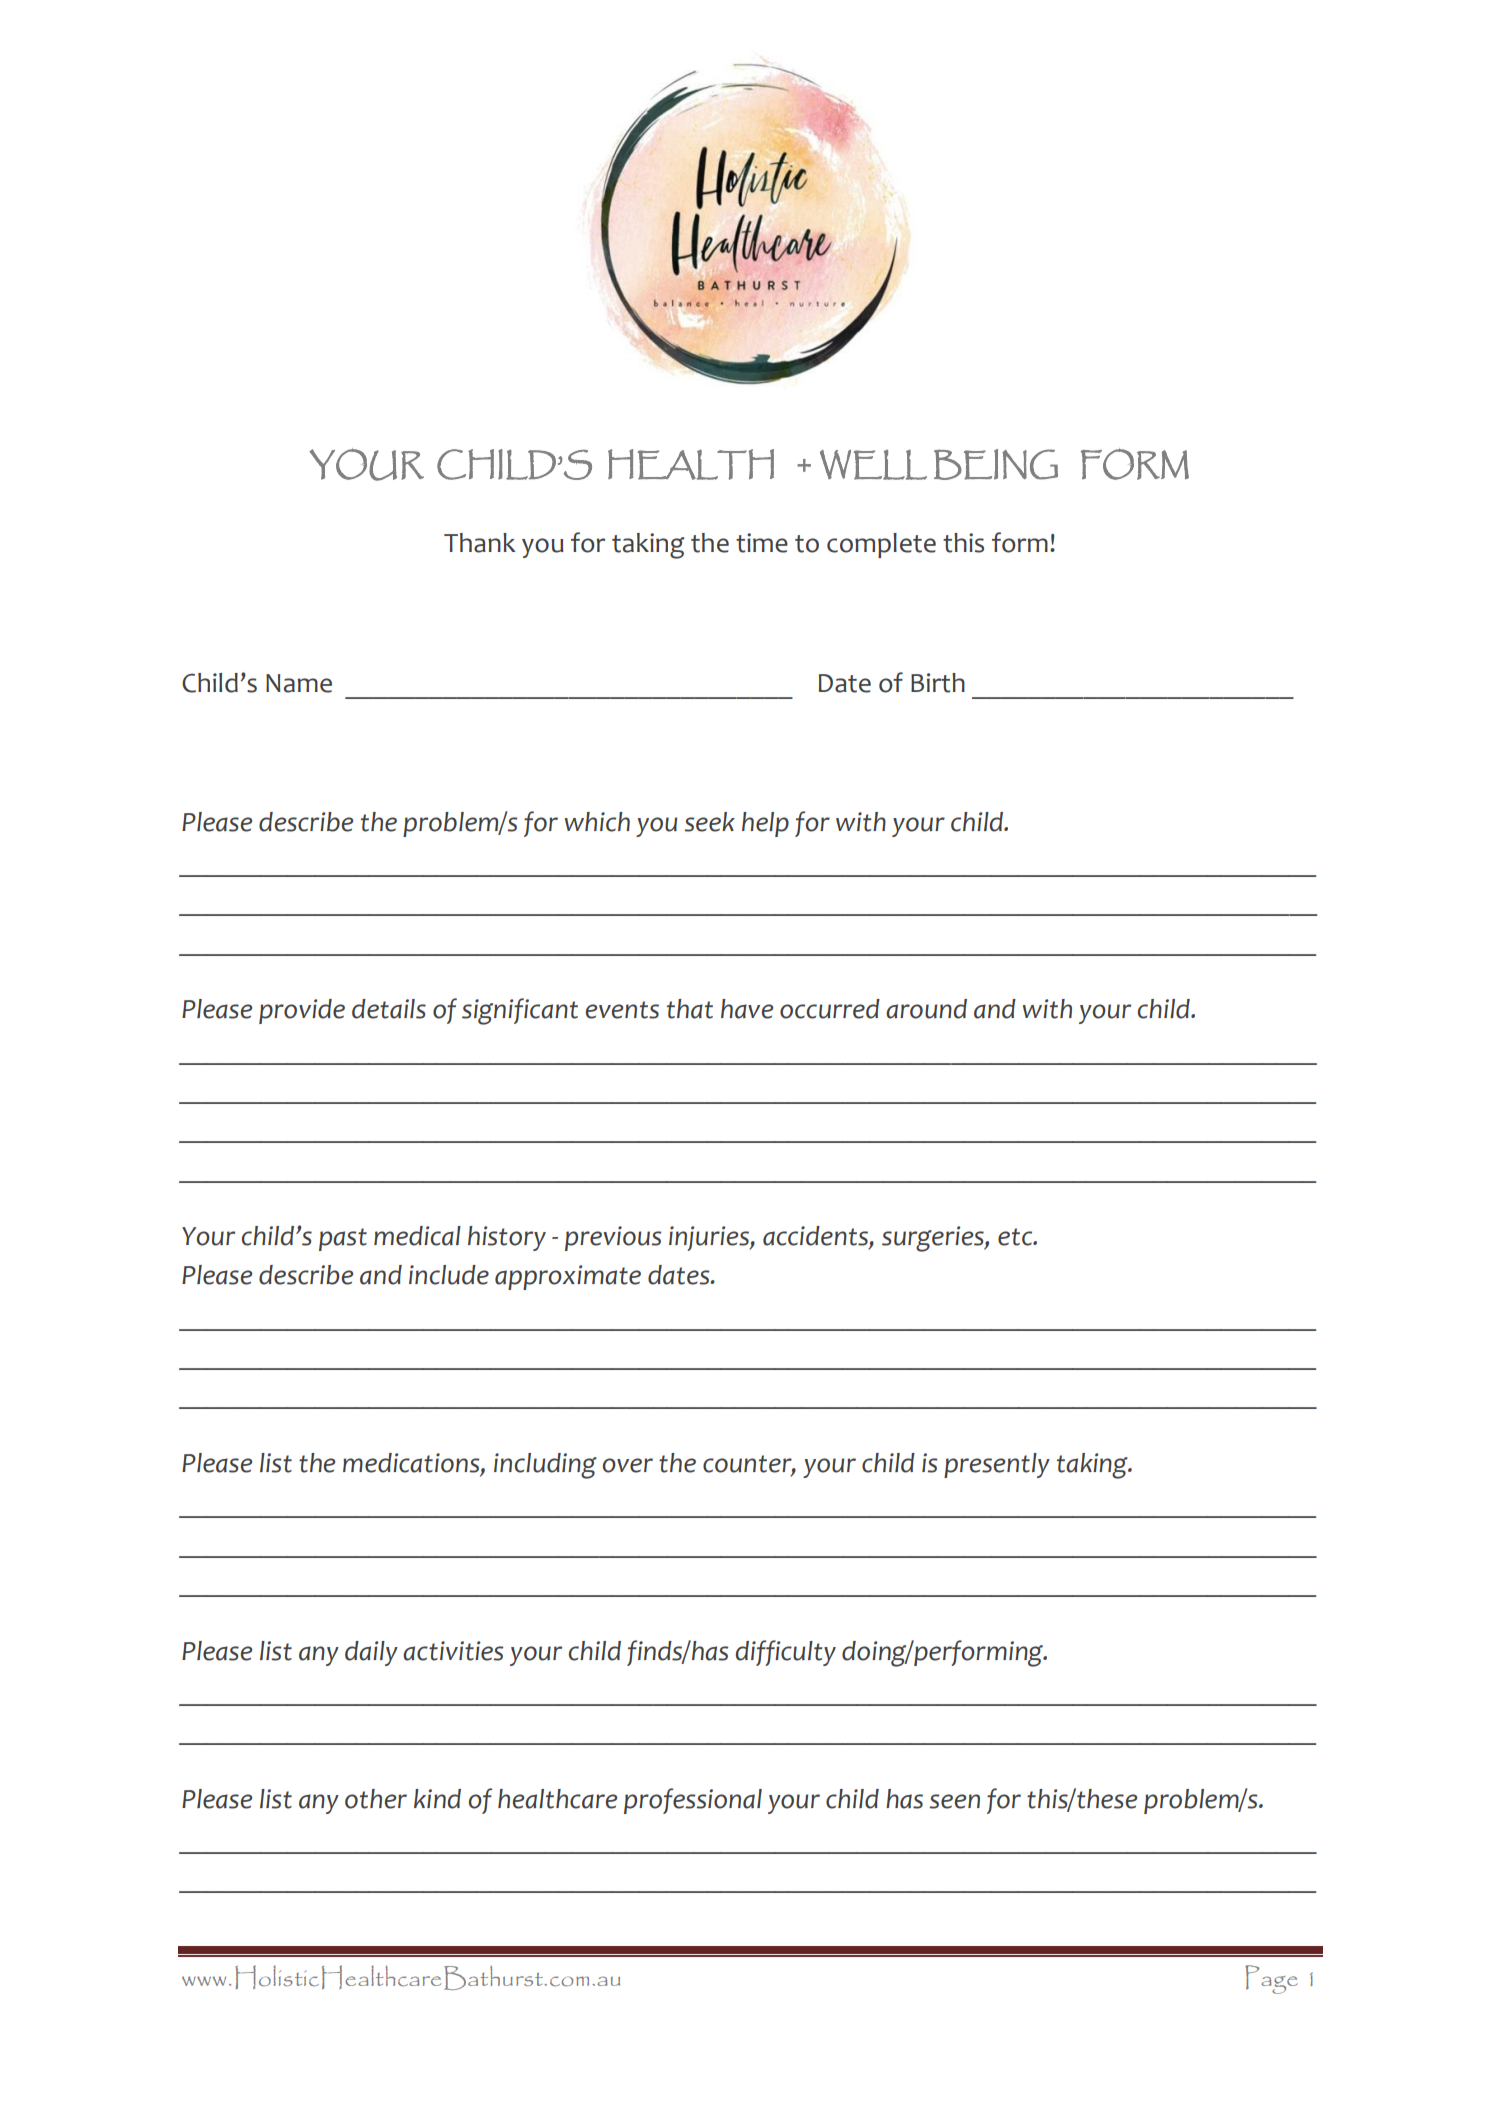  I want to click on kind, so click(437, 1799).
